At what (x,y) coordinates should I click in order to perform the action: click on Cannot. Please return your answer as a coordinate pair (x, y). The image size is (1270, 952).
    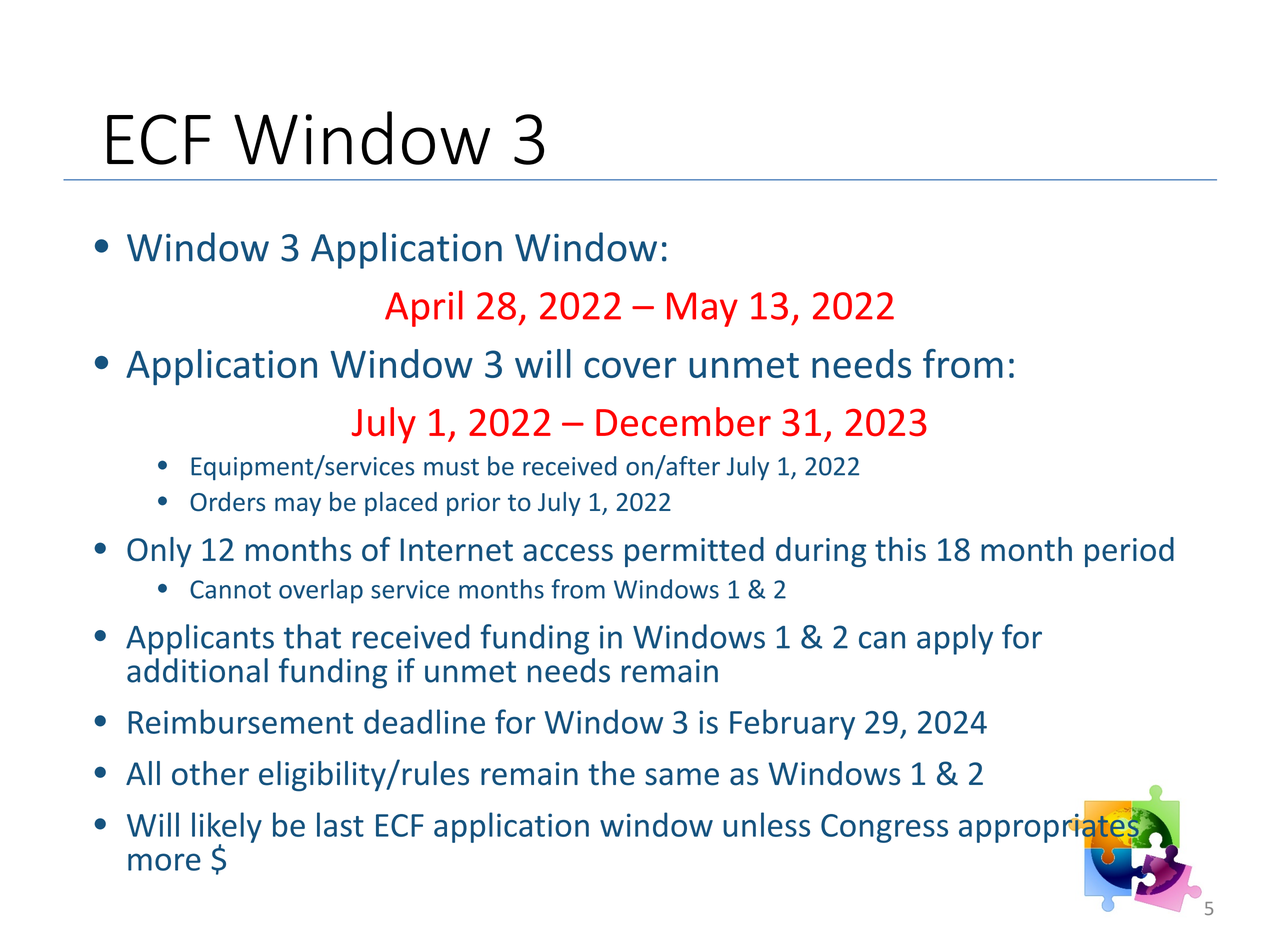
    Looking at the image, I should click on (230, 589).
